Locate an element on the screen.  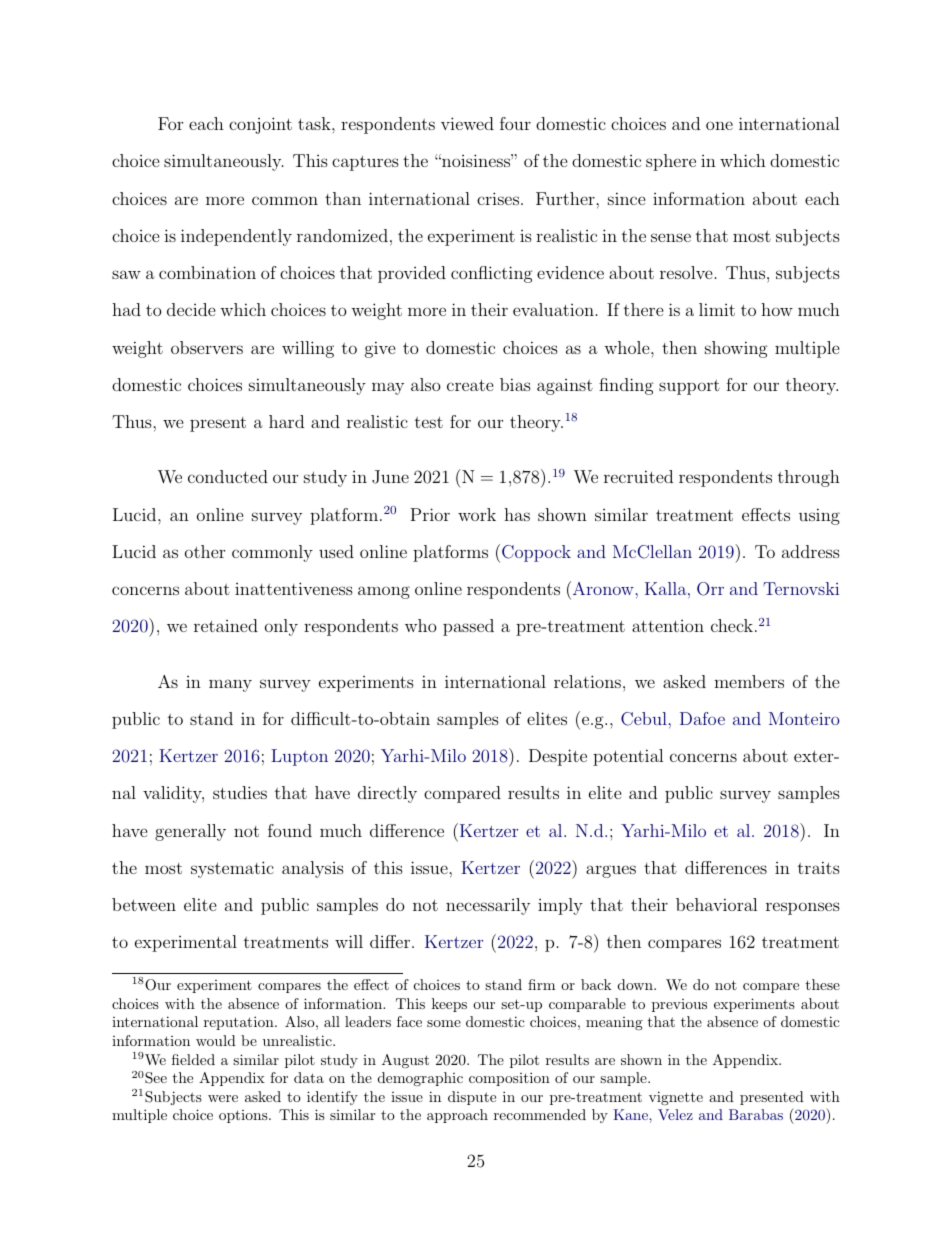
retained is located at coordinates (226, 625).
